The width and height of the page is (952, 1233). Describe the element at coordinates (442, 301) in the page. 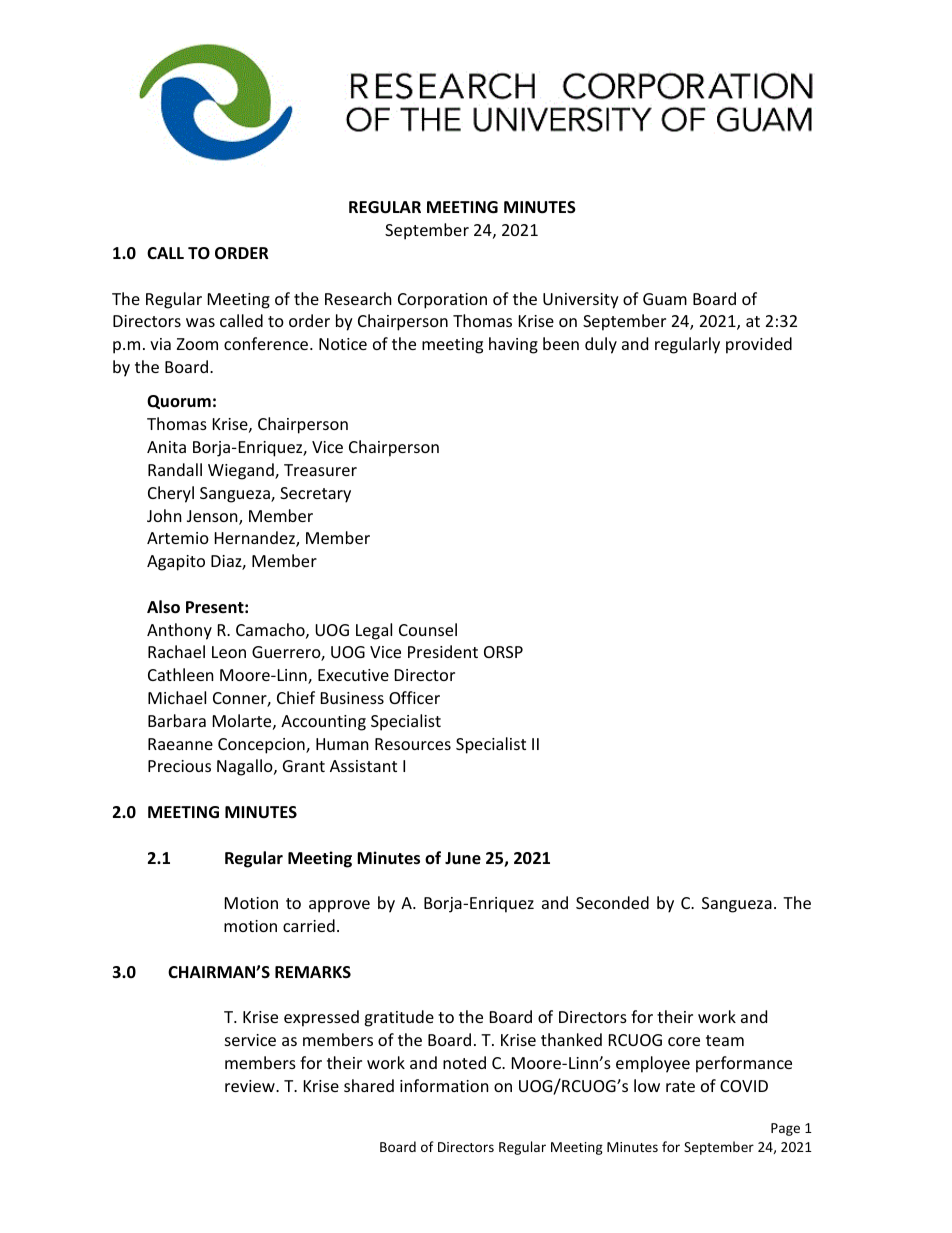

I see `Corporation` at that location.
